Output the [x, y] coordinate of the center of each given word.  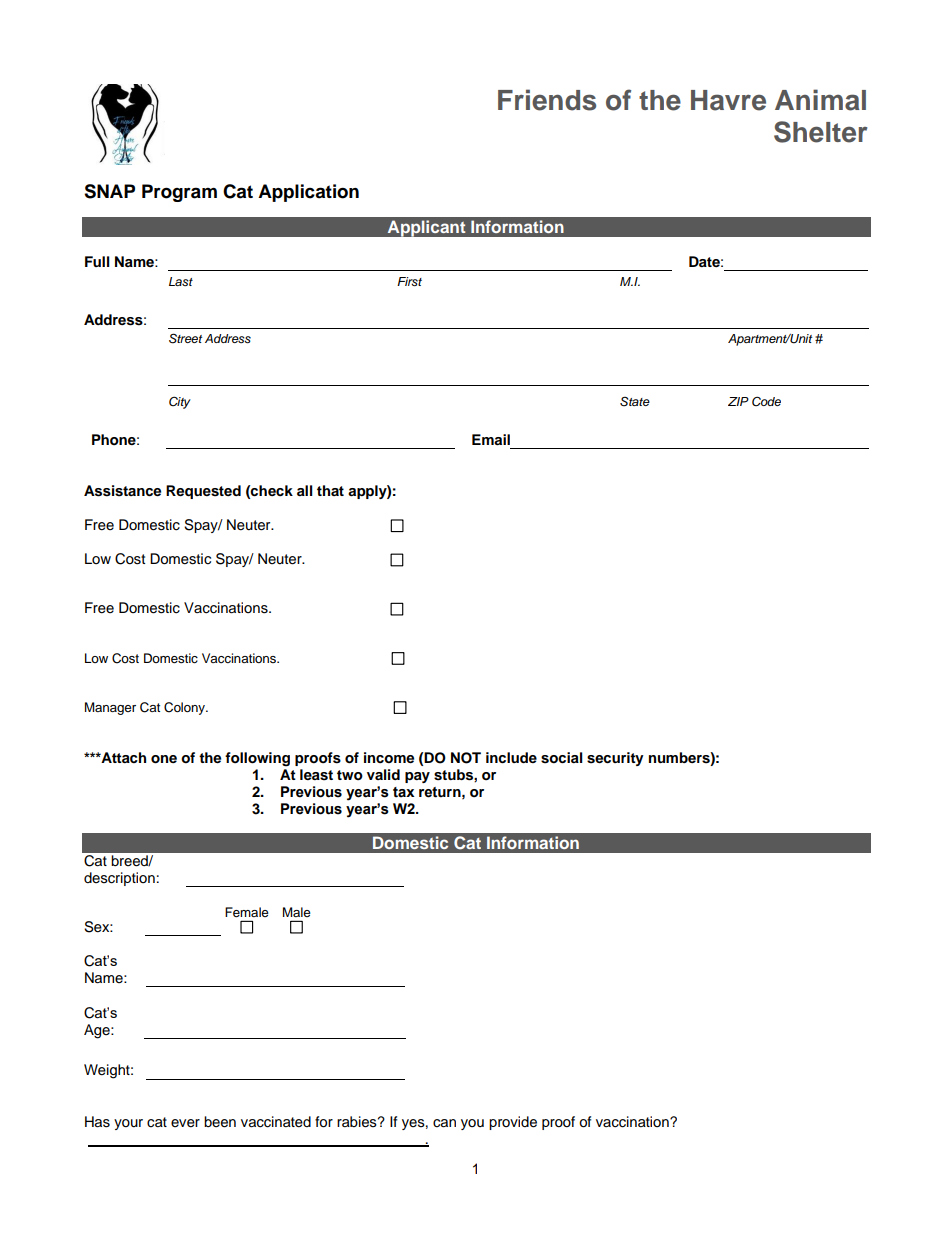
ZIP [738, 401]
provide [513, 1123]
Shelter [820, 132]
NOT [466, 758]
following [257, 759]
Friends [547, 100]
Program [179, 193]
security [615, 759]
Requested [203, 492]
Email [491, 439]
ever [185, 1123]
